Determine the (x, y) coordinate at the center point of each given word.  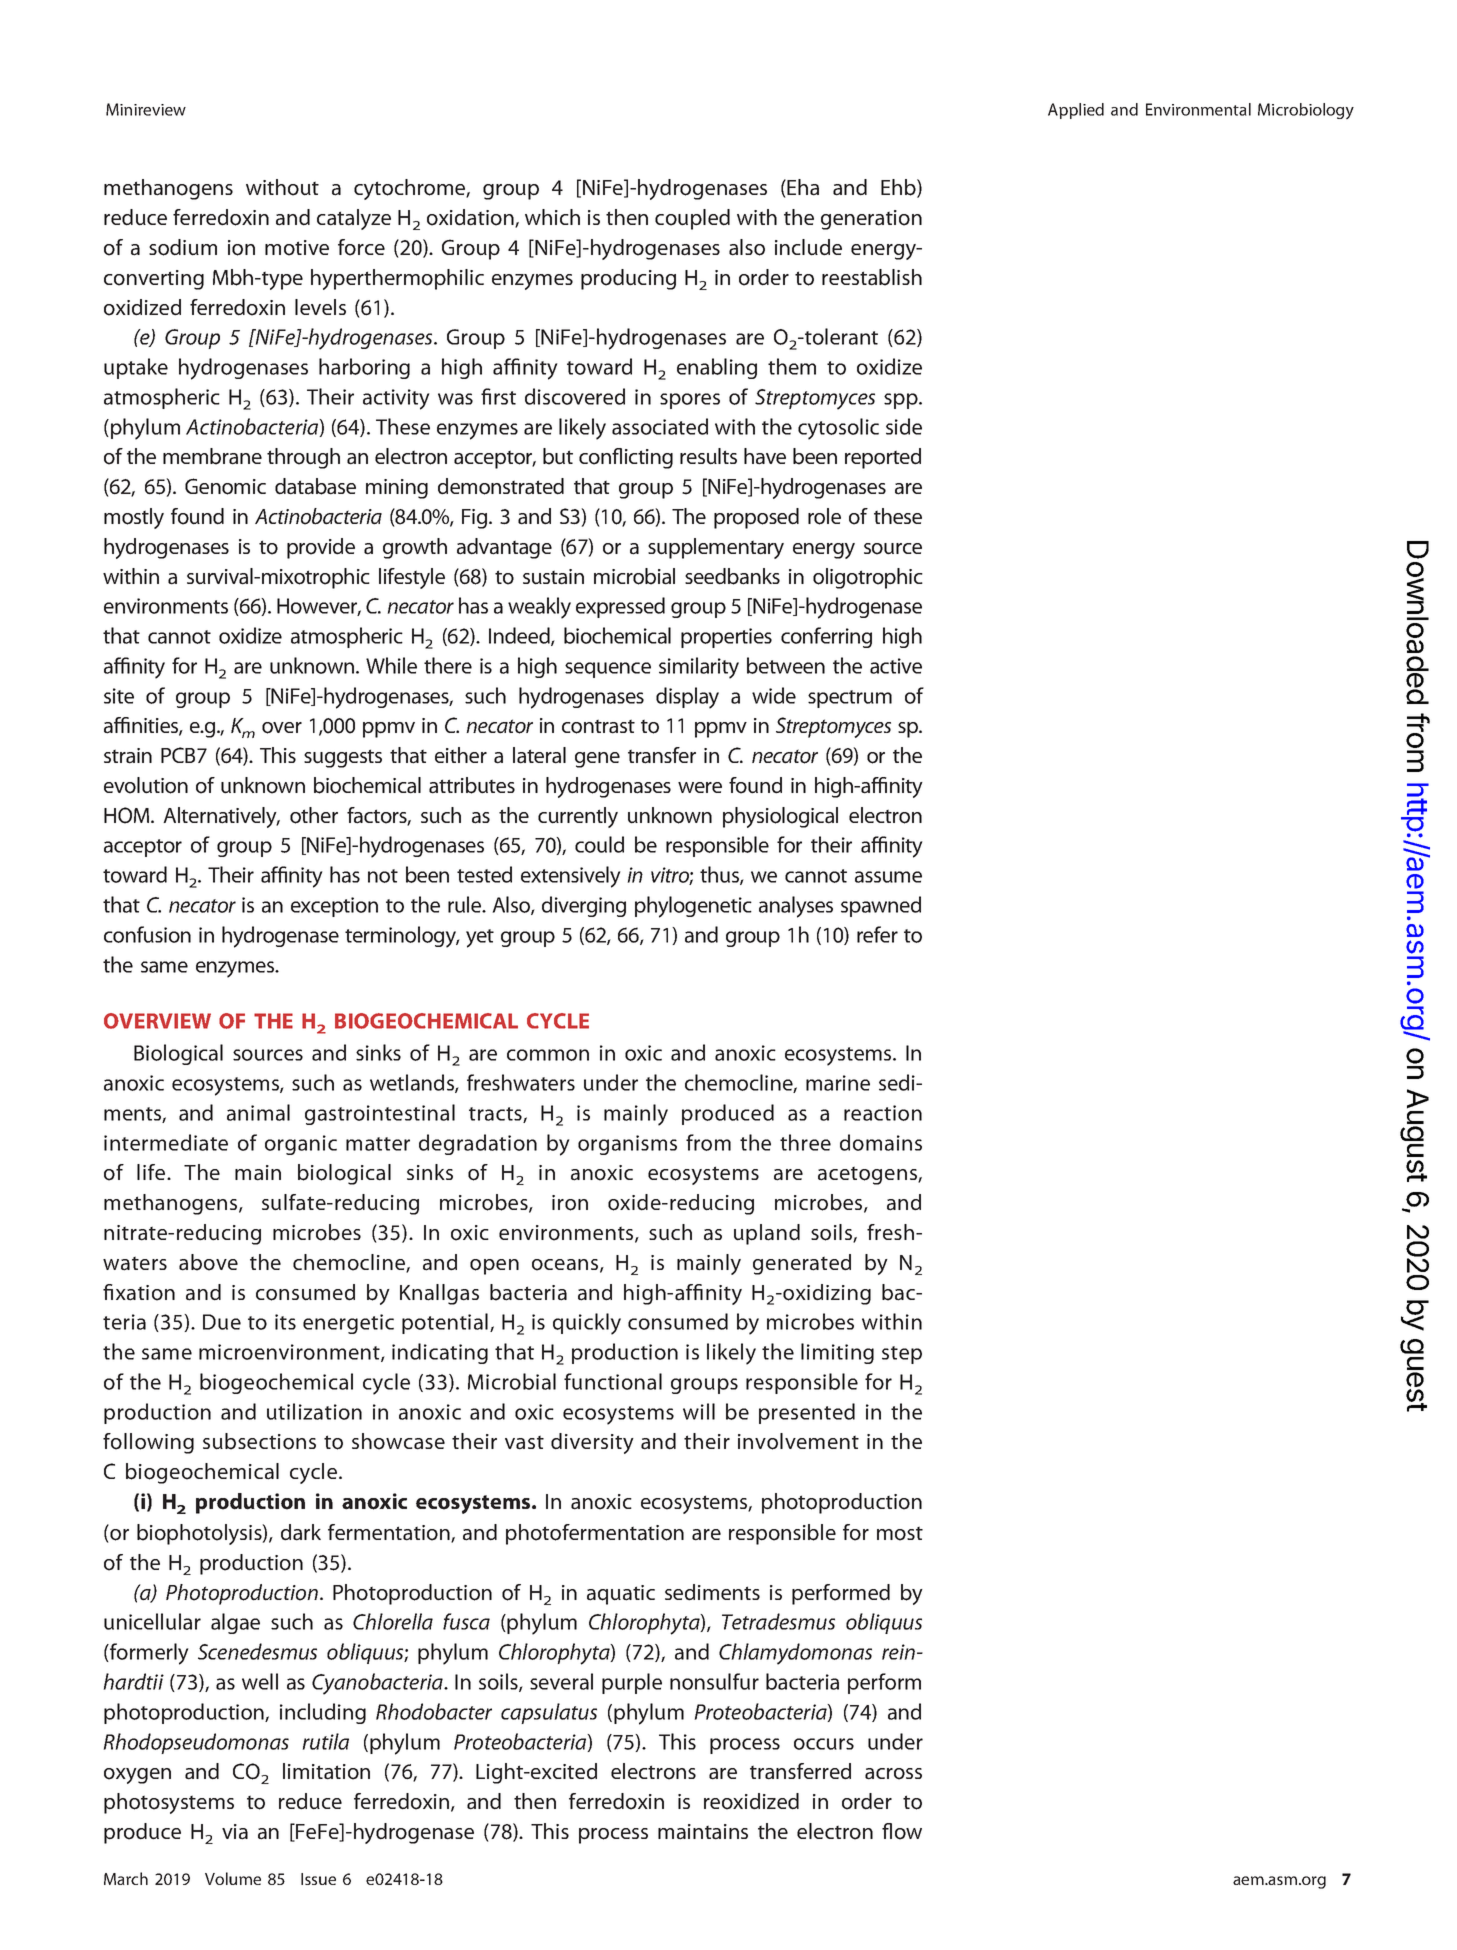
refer (877, 934)
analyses (796, 907)
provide (321, 548)
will (699, 1411)
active (896, 666)
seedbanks (732, 576)
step (902, 1355)
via (235, 1832)
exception (334, 907)
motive (297, 248)
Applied (1076, 111)
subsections (259, 1441)
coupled (692, 219)
